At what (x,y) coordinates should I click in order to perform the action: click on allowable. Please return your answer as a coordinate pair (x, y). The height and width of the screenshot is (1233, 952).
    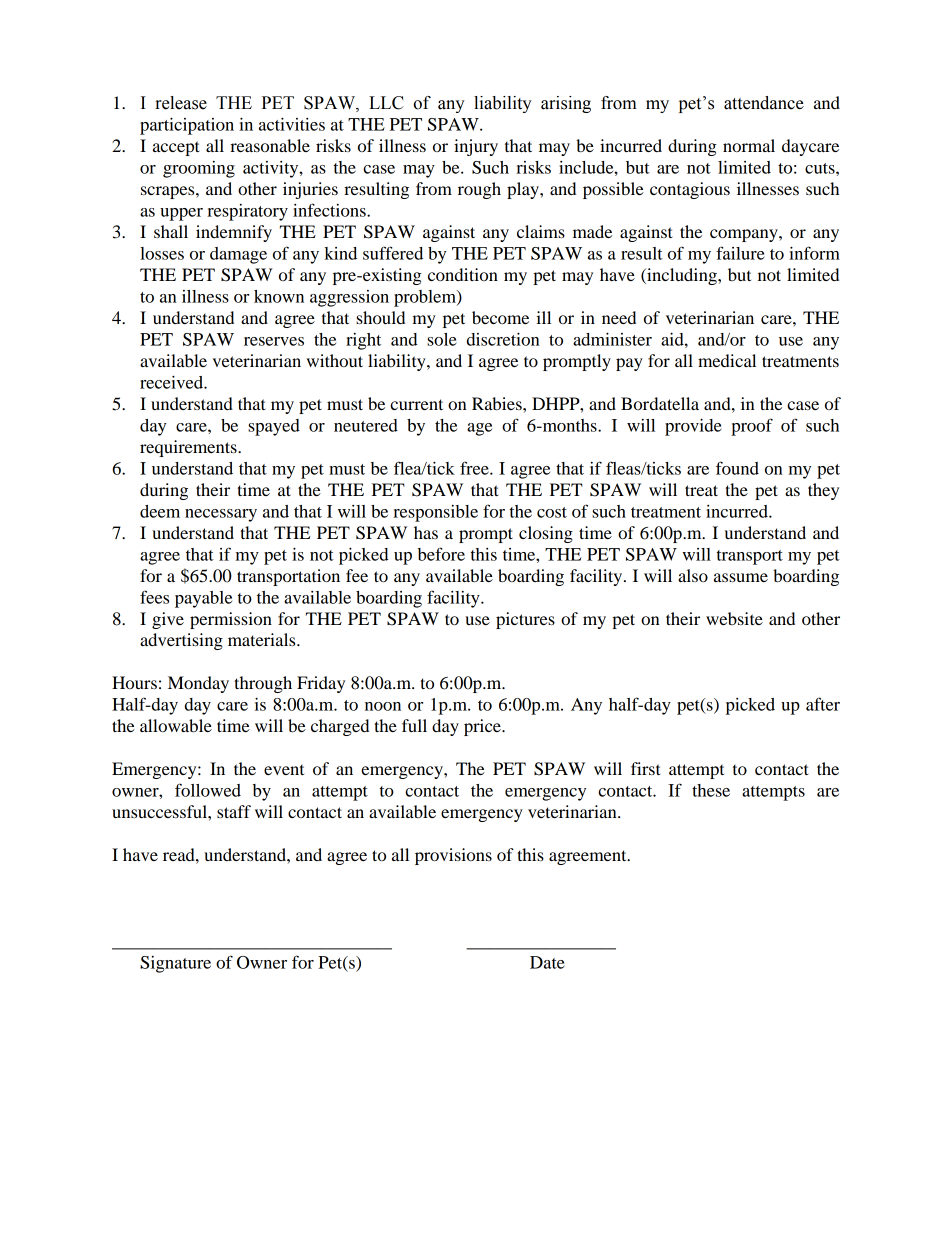
    Looking at the image, I should click on (176, 725).
